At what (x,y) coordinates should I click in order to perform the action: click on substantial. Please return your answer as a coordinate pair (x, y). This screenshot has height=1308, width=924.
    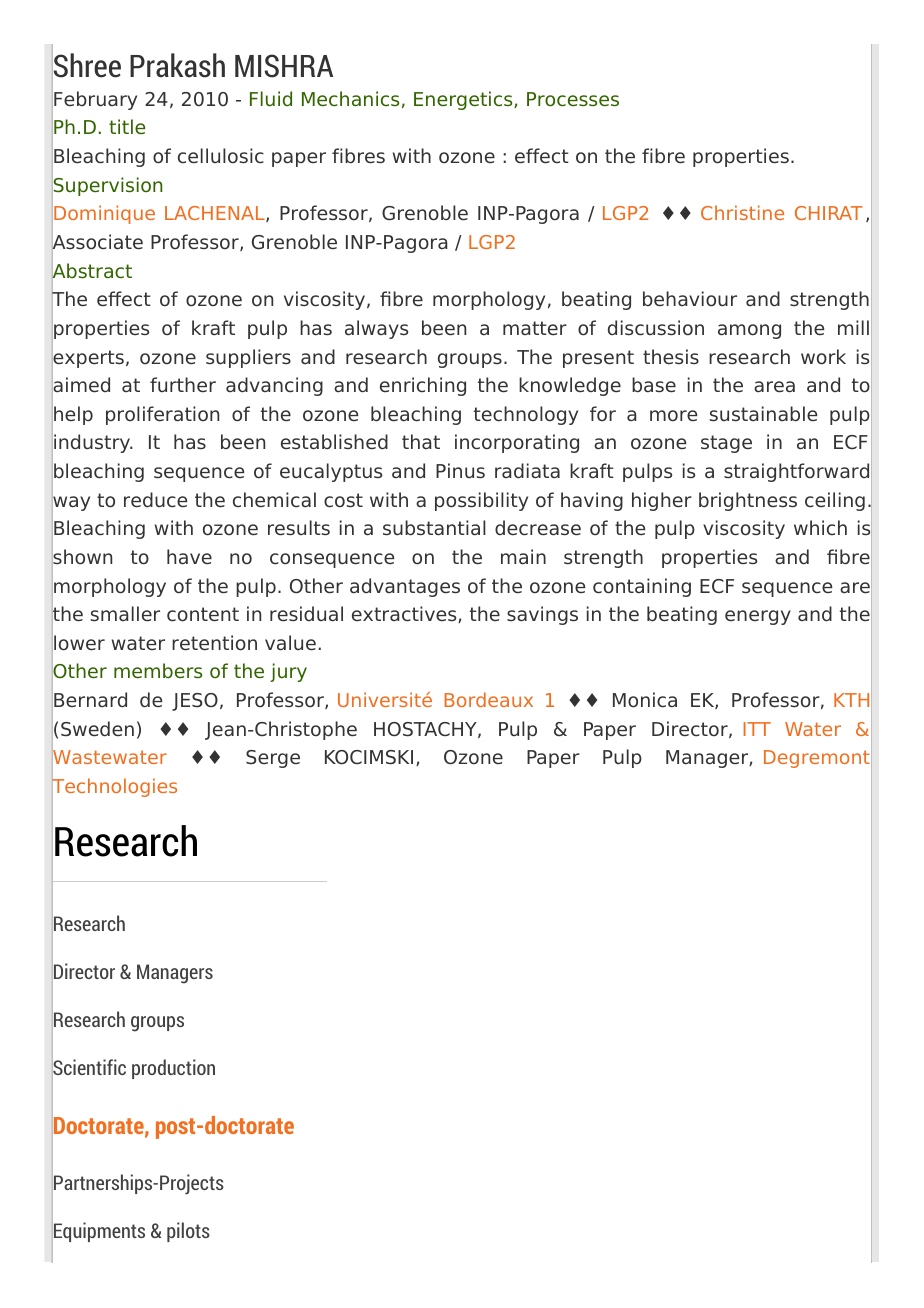
    Looking at the image, I should click on (434, 528).
